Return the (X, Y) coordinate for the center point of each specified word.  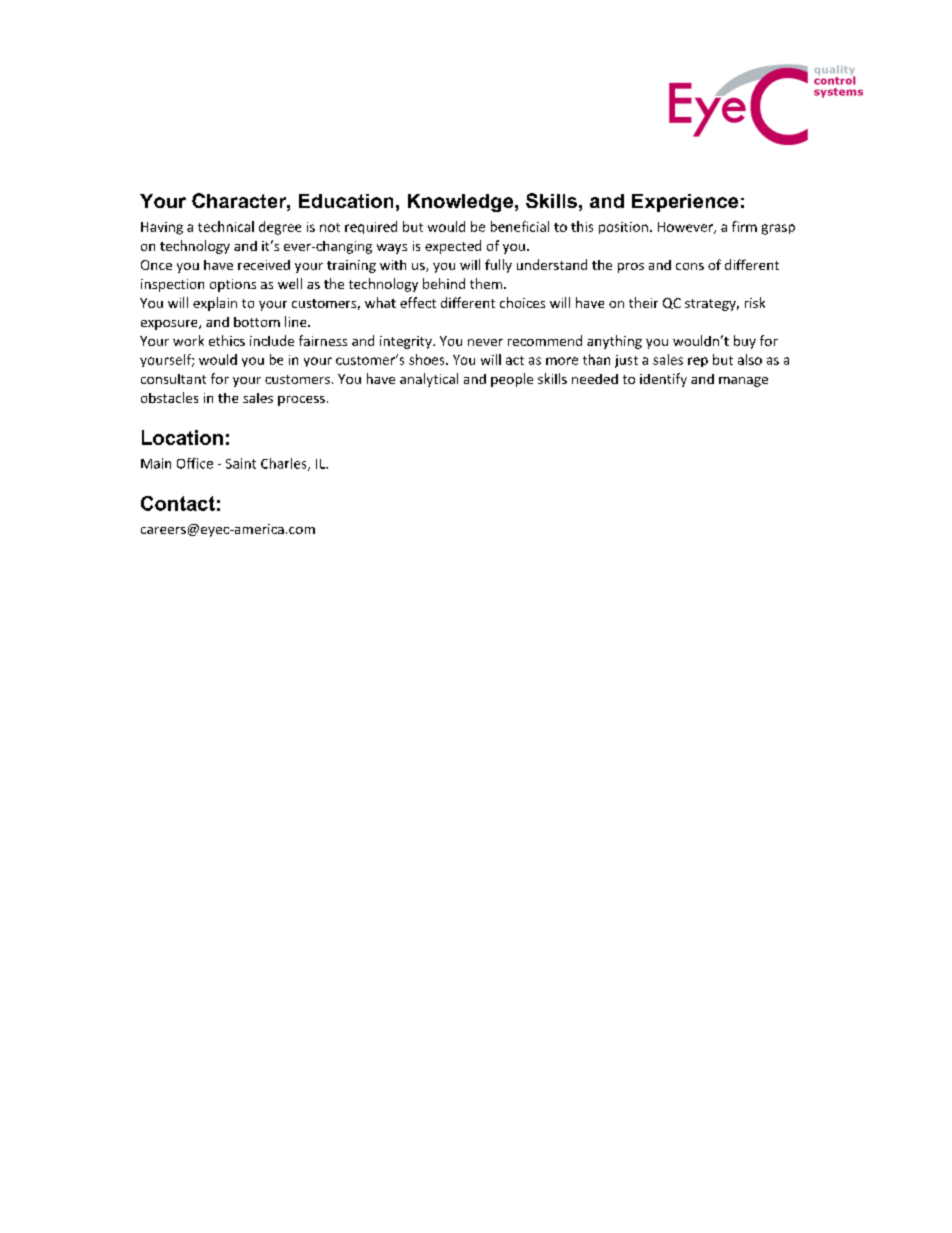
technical (226, 226)
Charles (285, 464)
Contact (178, 503)
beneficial (520, 226)
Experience (685, 203)
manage (743, 382)
